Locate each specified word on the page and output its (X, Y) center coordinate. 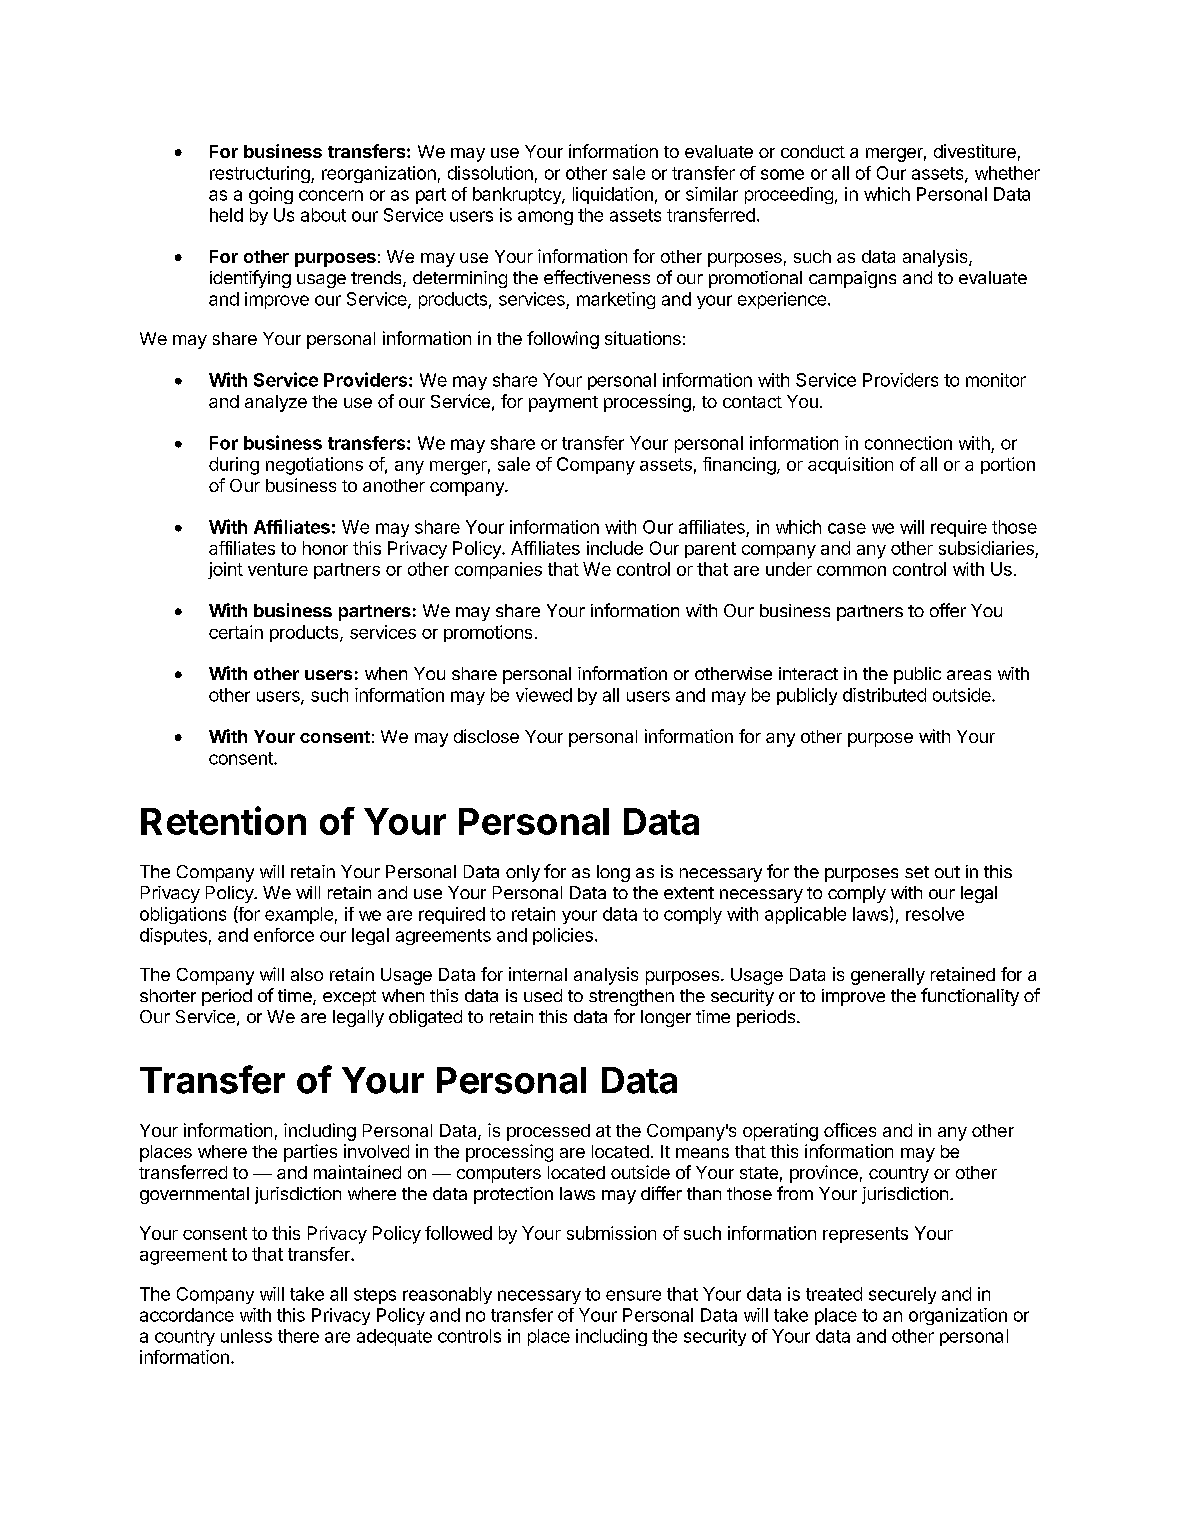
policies (563, 936)
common (851, 571)
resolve (935, 914)
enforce (284, 935)
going (271, 195)
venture (278, 569)
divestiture (975, 151)
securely (902, 1295)
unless (246, 1336)
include (615, 548)
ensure (633, 1295)
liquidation (613, 195)
